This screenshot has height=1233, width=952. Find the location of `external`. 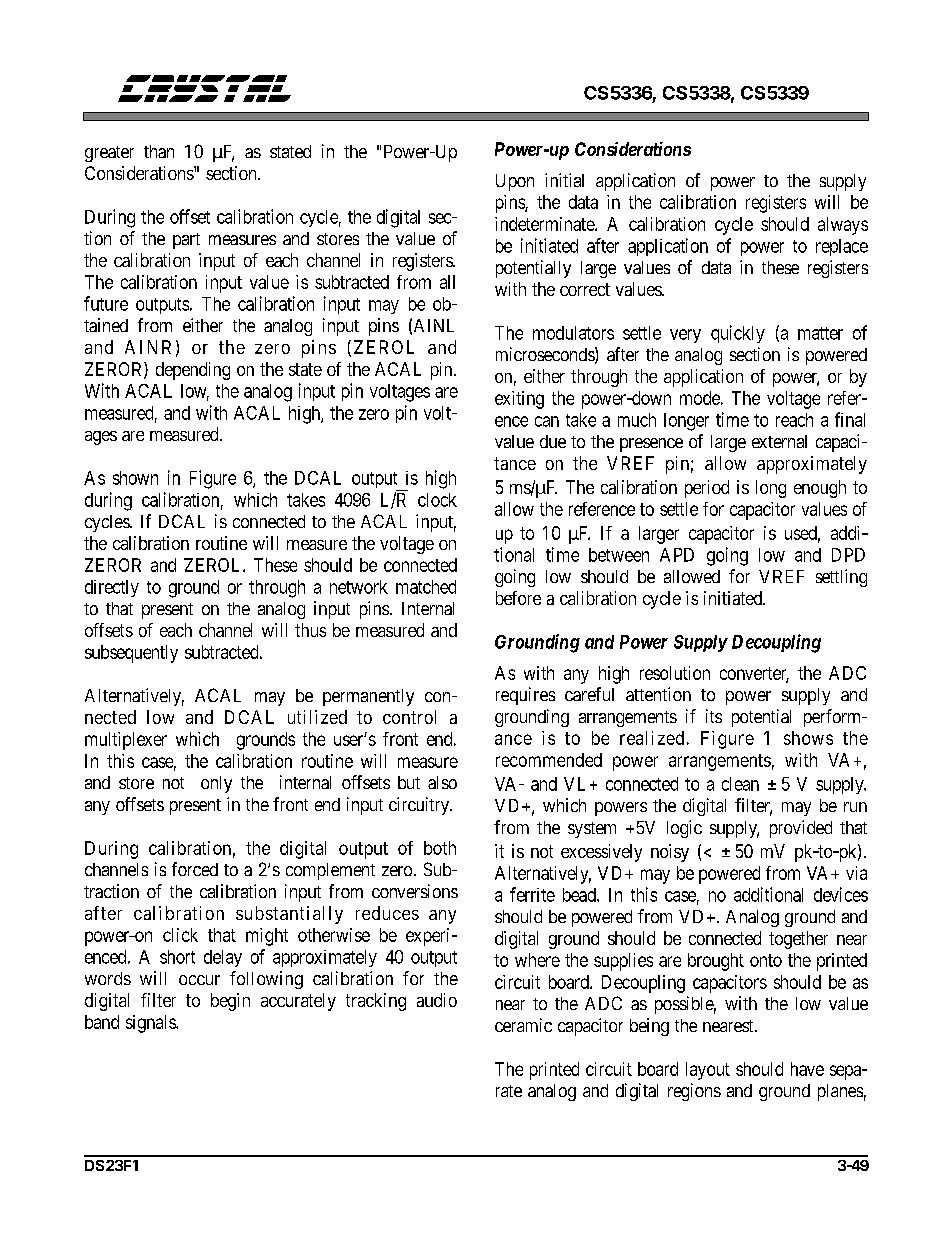

external is located at coordinates (779, 441).
